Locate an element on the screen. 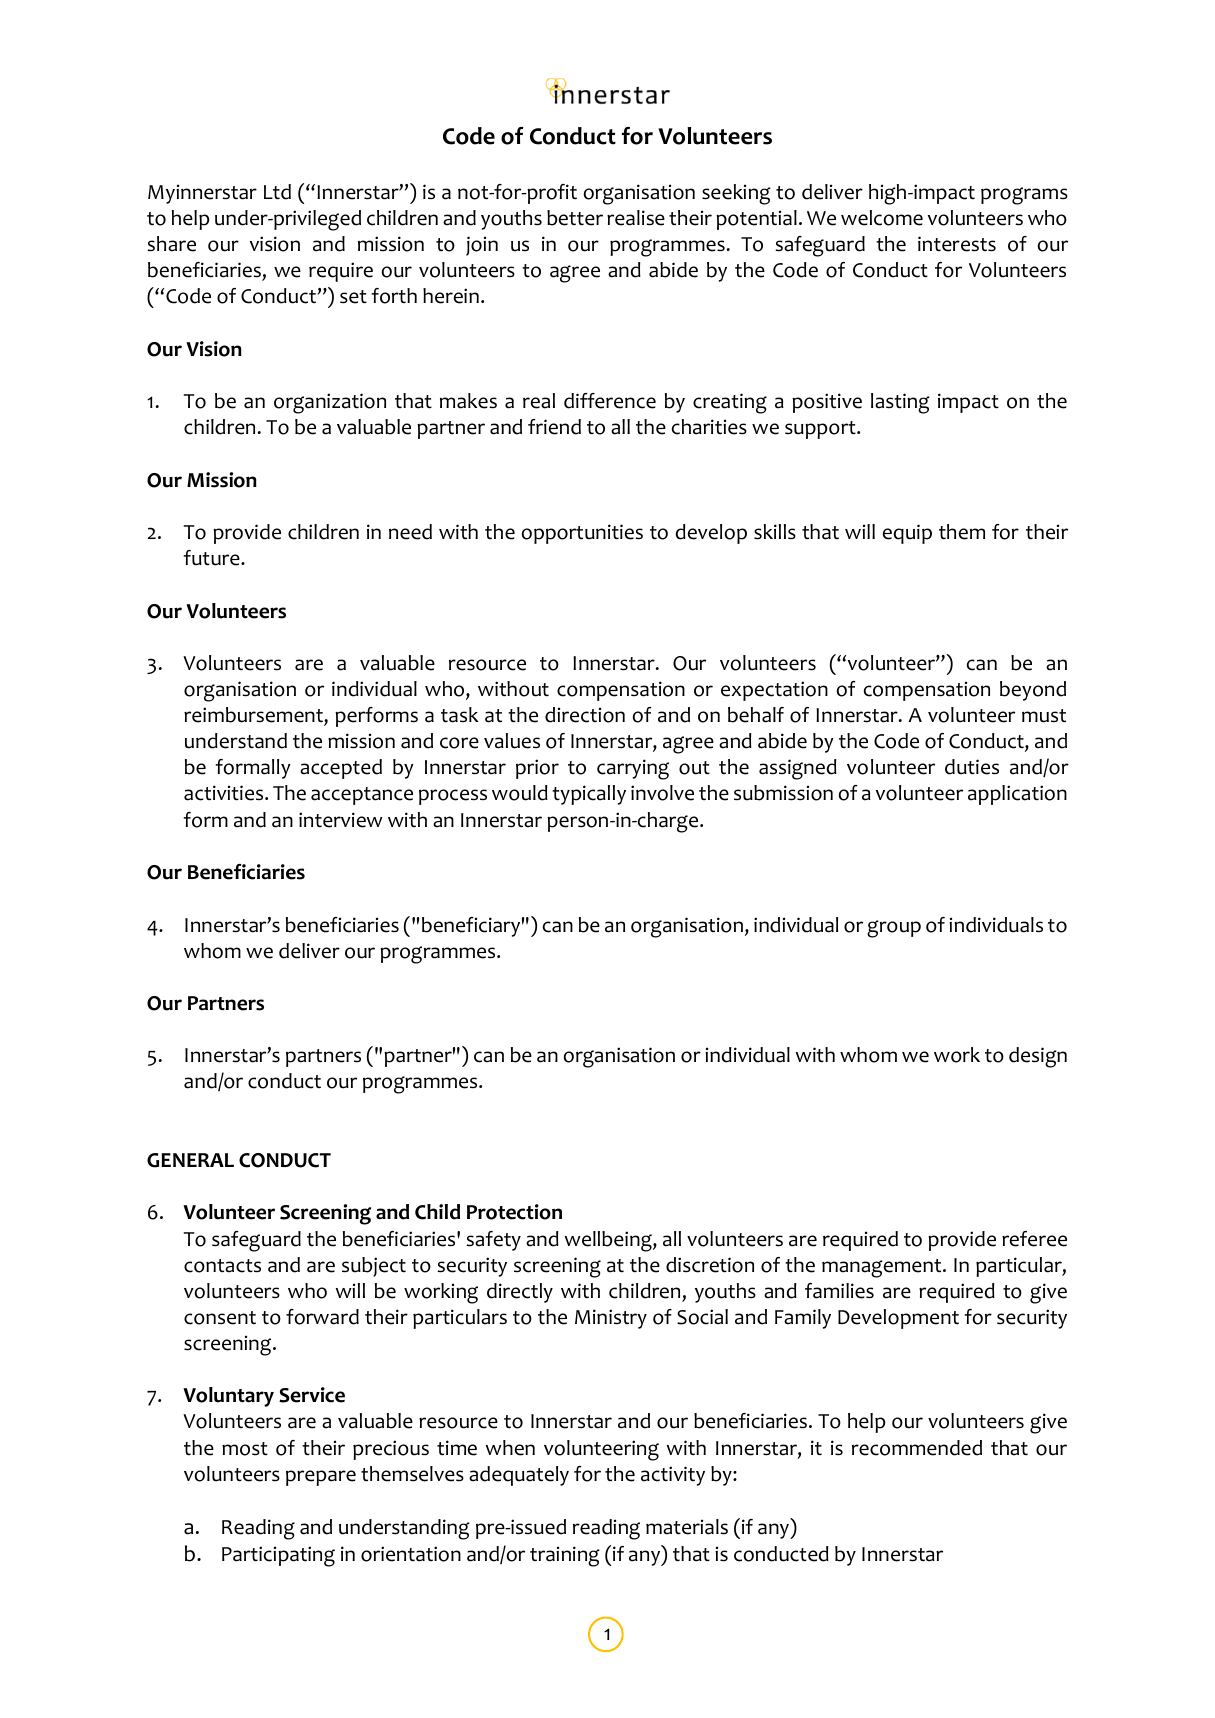 This screenshot has height=1718, width=1215. beyond is located at coordinates (1033, 691).
